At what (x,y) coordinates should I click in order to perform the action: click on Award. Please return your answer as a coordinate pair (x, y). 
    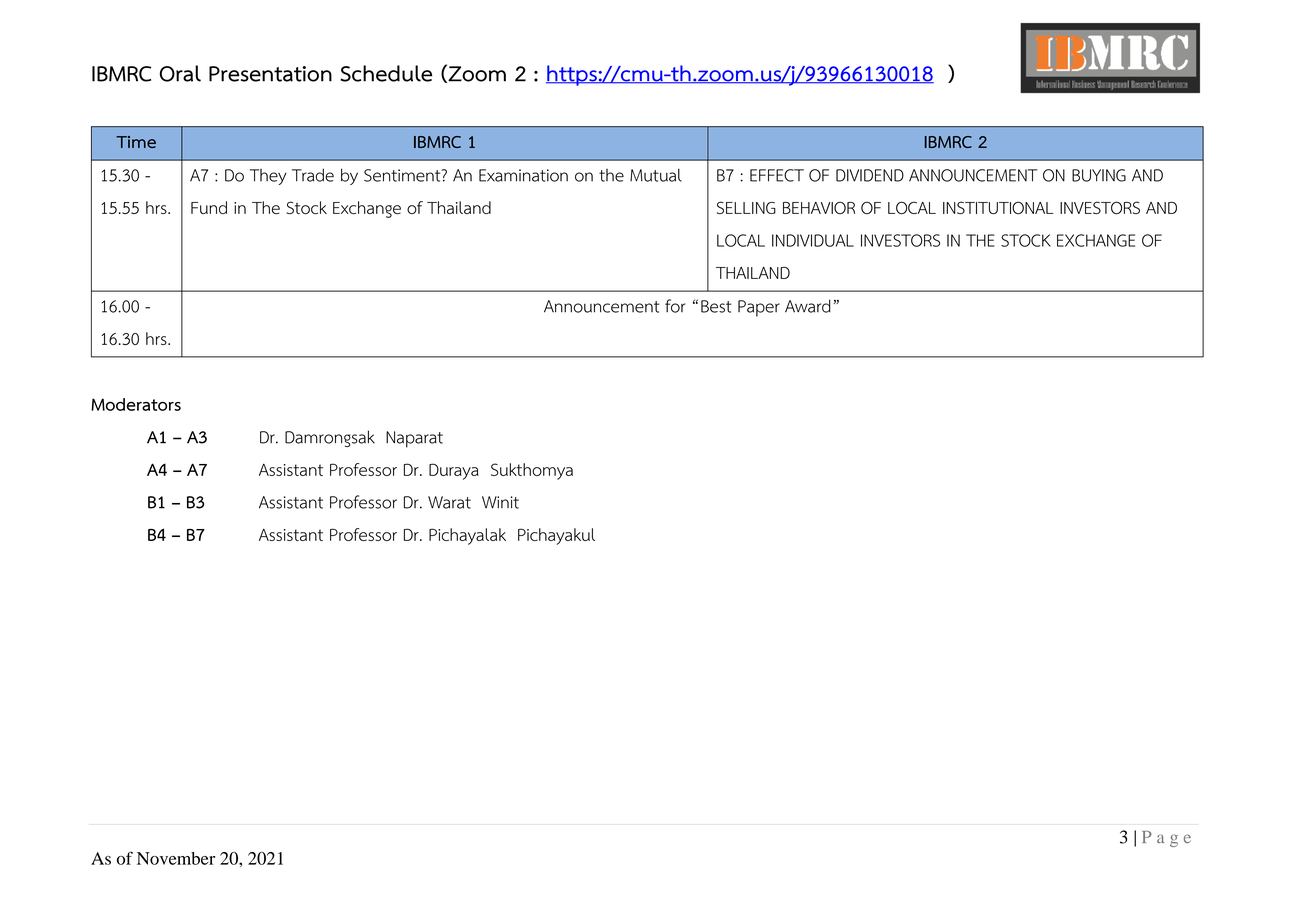
    Looking at the image, I should click on (808, 306).
